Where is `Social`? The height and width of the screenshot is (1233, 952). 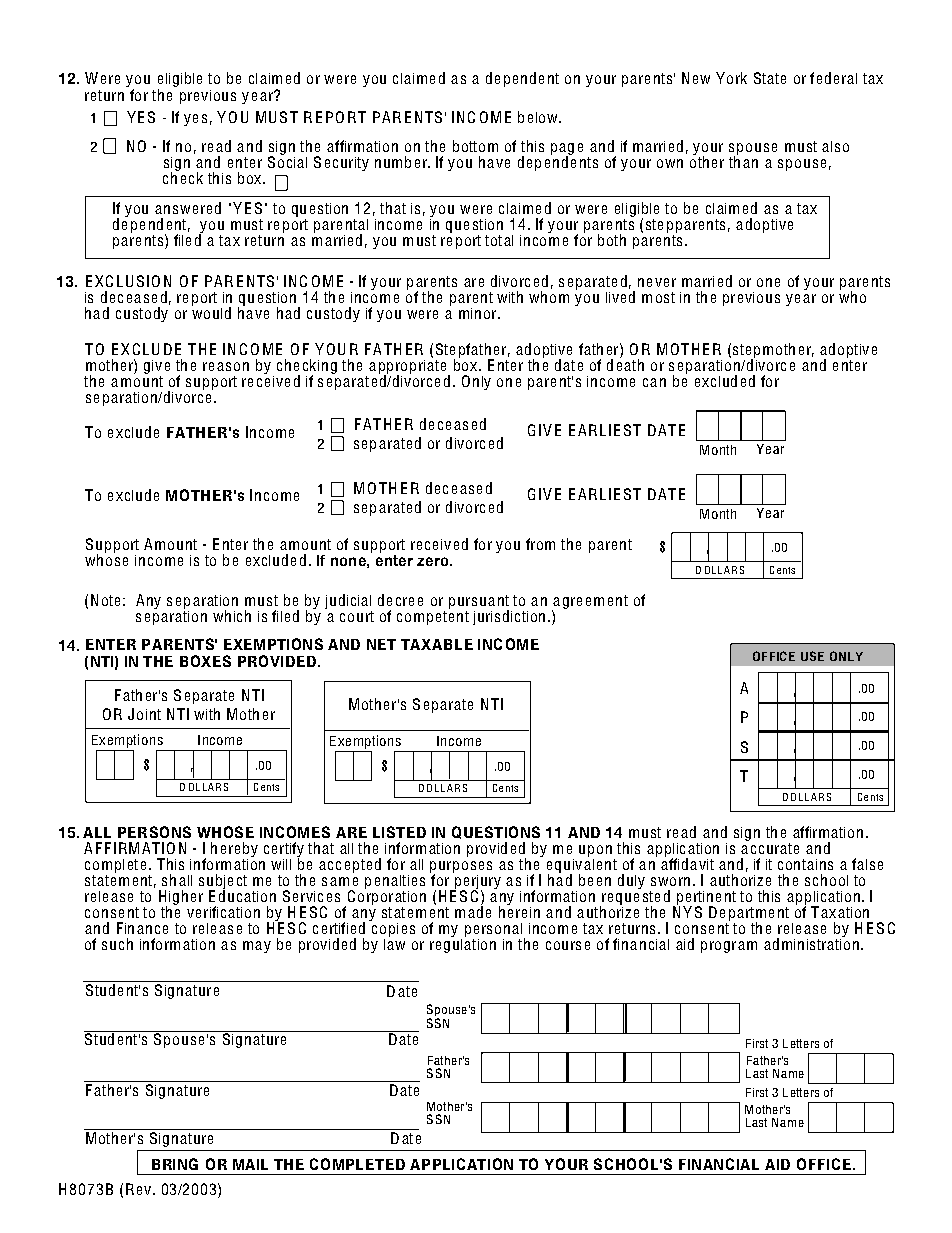 Social is located at coordinates (287, 161).
